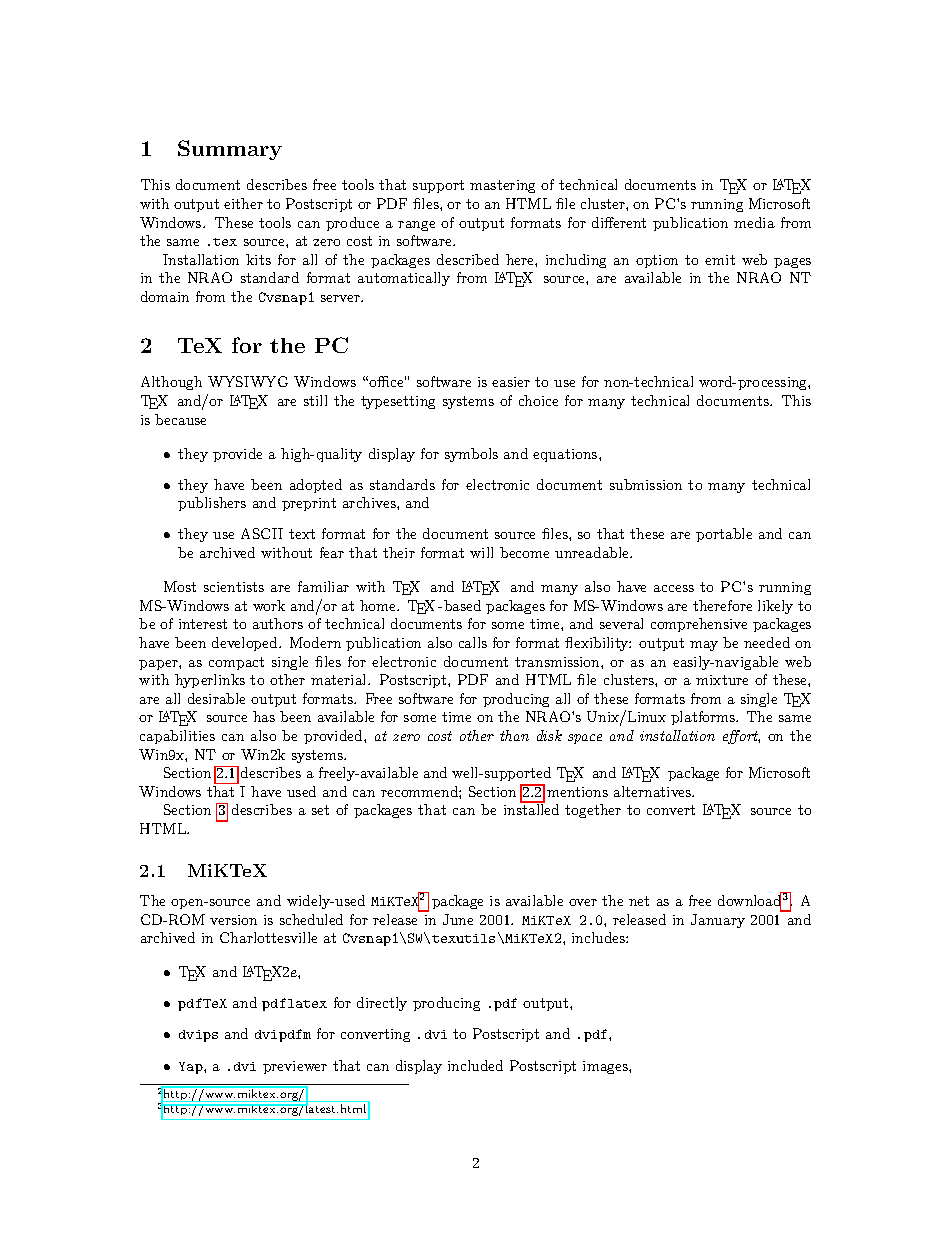 Image resolution: width=952 pixels, height=1233 pixels. Describe the element at coordinates (198, 1036) in the screenshot. I see `dvips` at that location.
